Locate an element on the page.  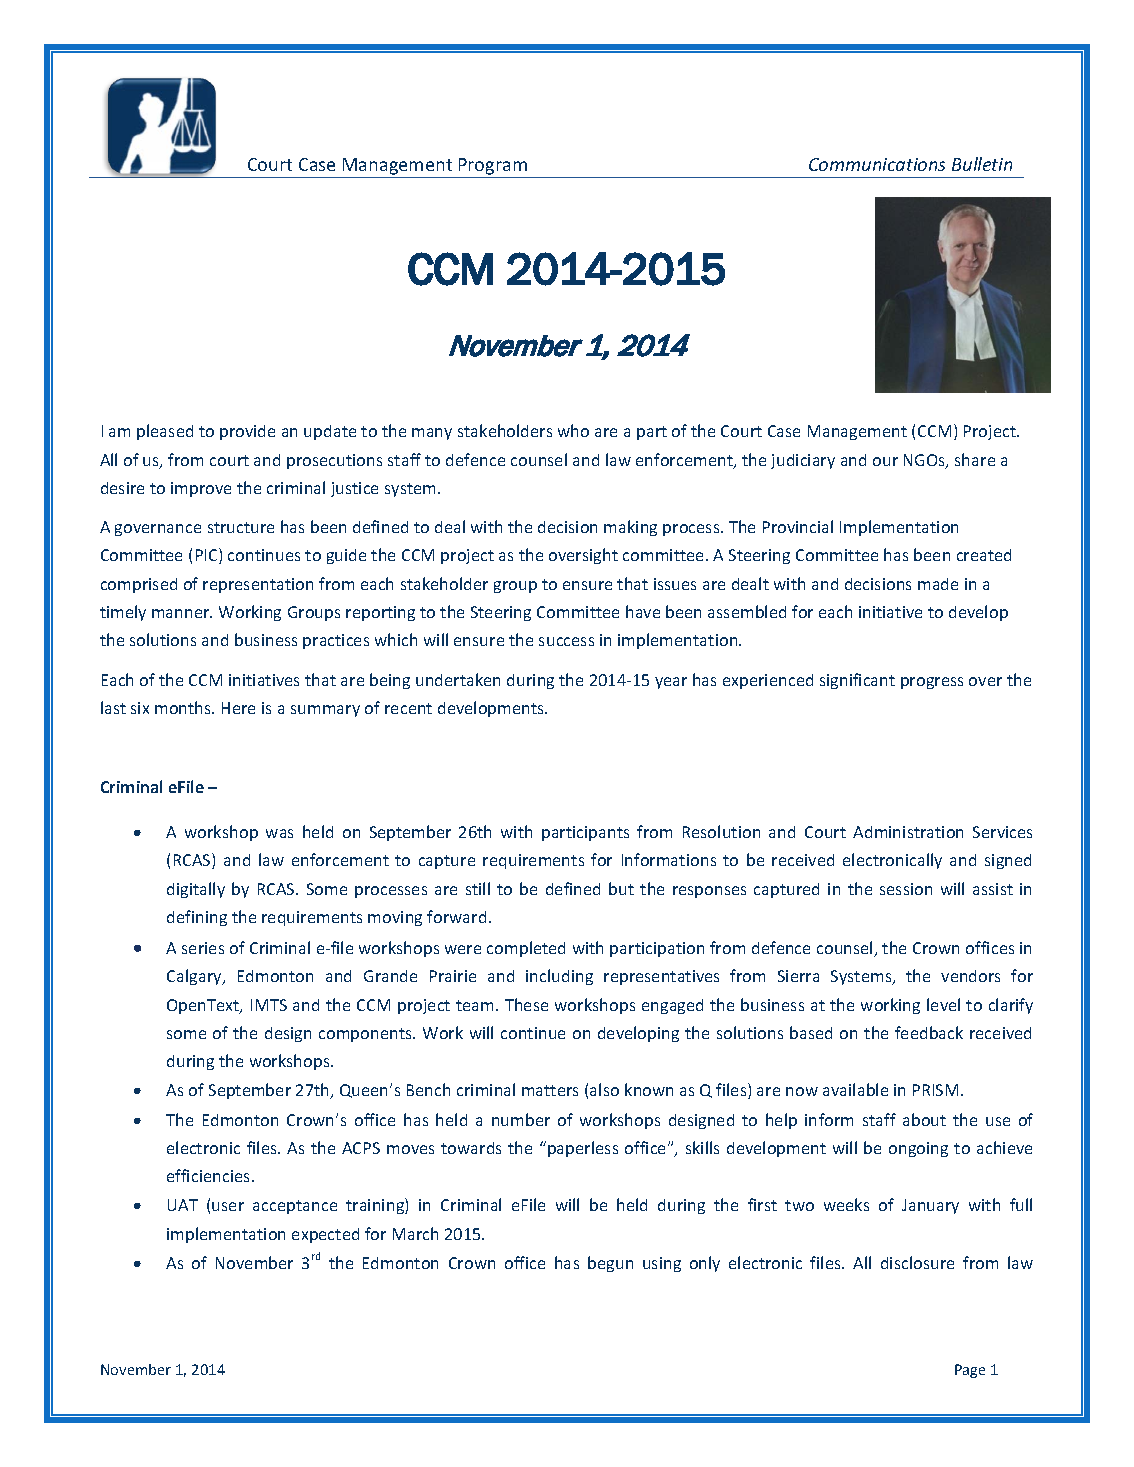
Bulletin is located at coordinates (982, 164).
